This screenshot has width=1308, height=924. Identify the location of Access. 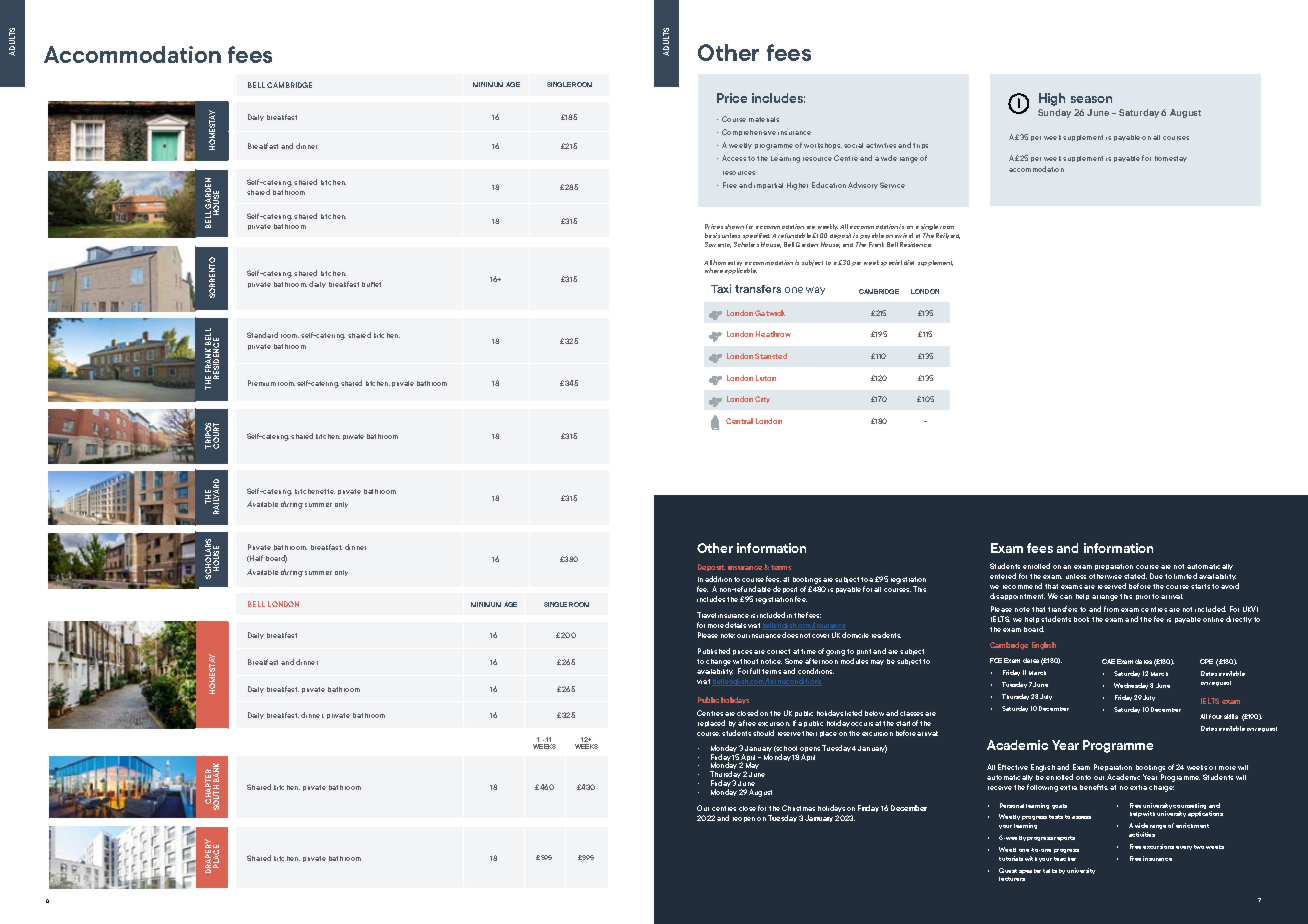
(734, 158).
